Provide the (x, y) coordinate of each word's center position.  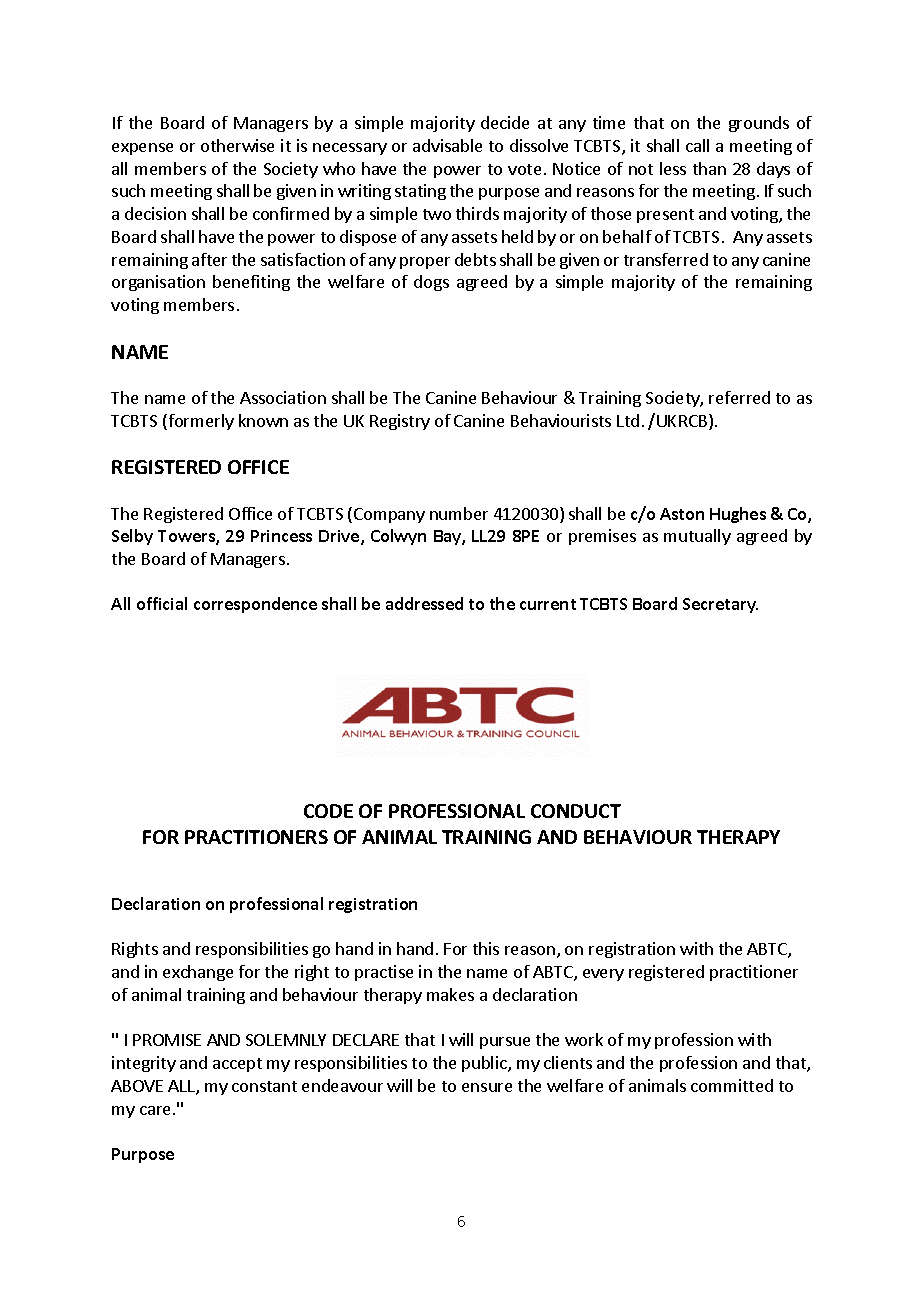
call (697, 145)
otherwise (237, 145)
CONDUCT (576, 811)
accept (237, 1065)
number (459, 513)
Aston (682, 514)
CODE (328, 811)
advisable (447, 145)
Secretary (720, 605)
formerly (200, 422)
